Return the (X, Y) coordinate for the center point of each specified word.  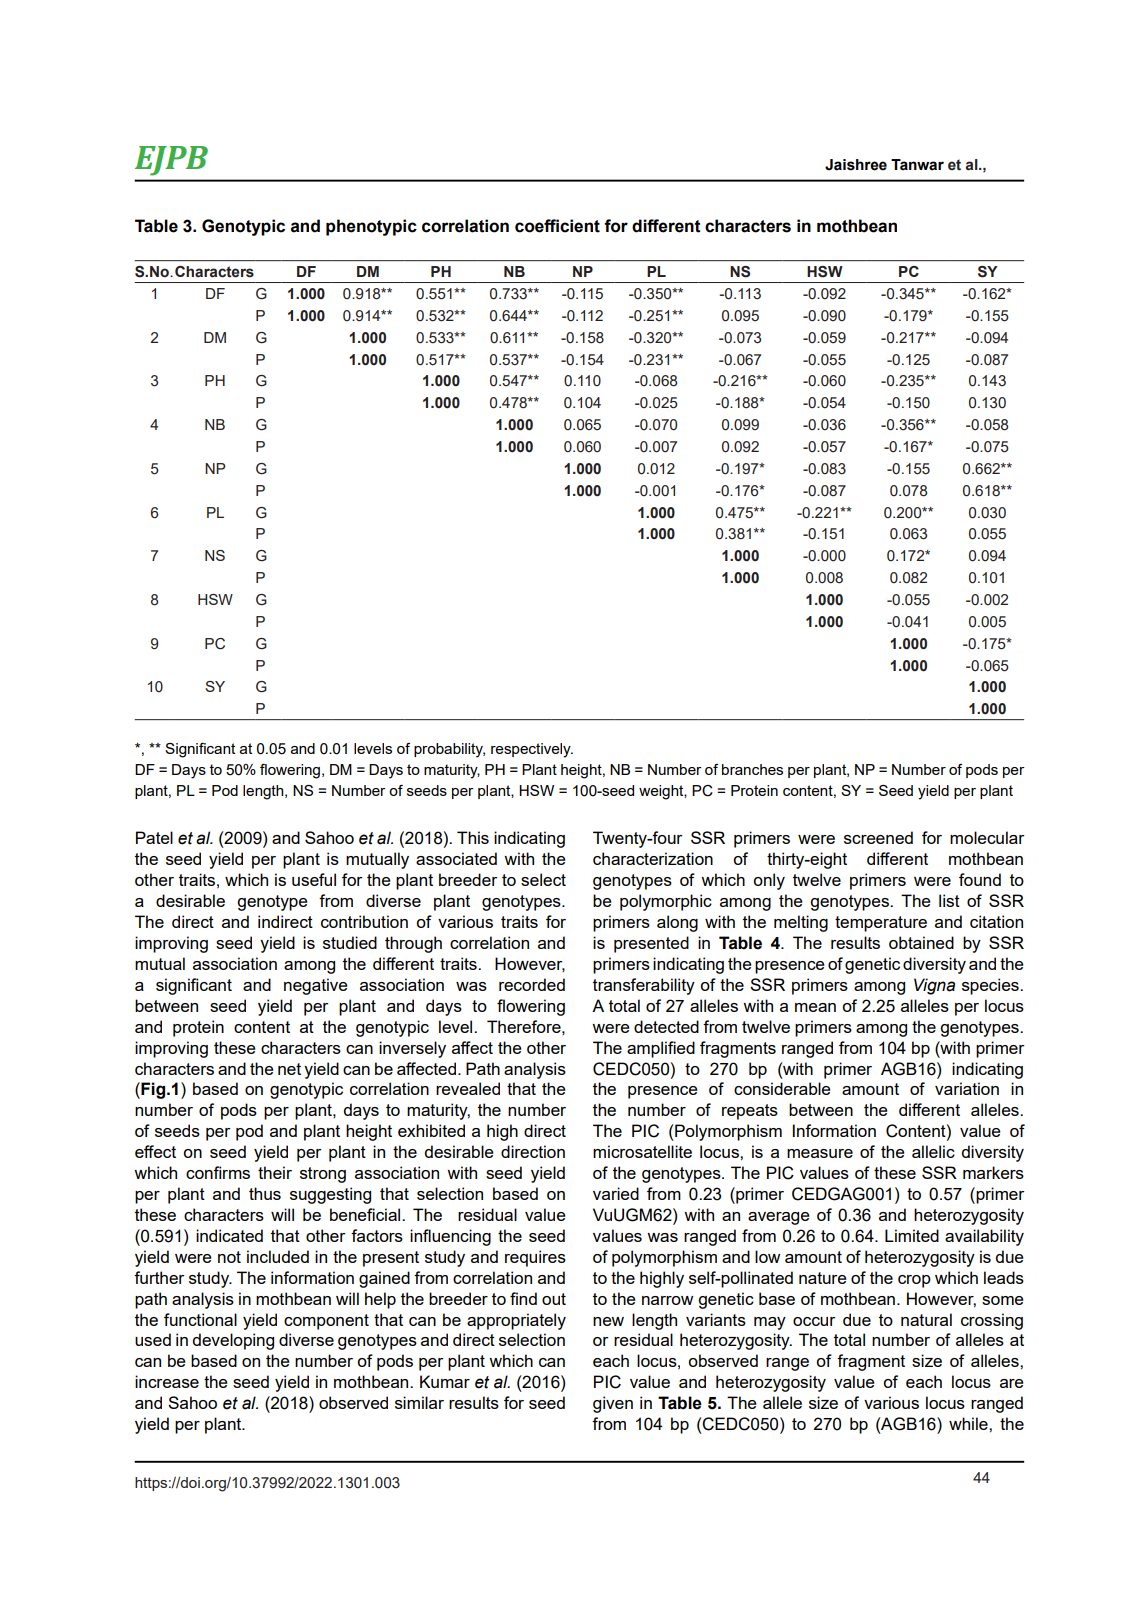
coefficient (557, 226)
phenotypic (371, 227)
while (969, 1423)
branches (752, 769)
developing (233, 1341)
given (613, 1404)
